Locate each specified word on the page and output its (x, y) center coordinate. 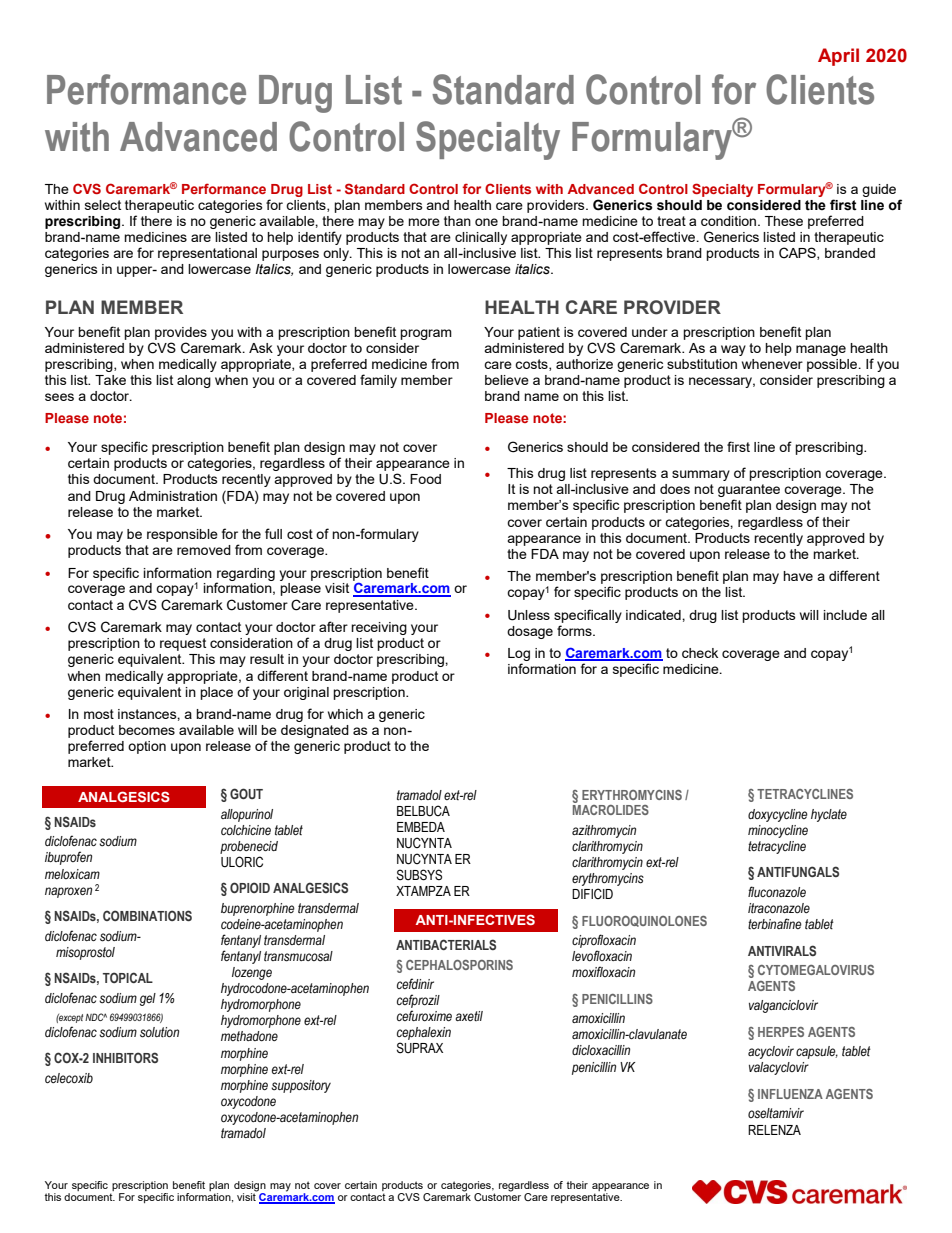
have (798, 576)
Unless (529, 615)
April (838, 57)
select (103, 205)
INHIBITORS (125, 1057)
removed (204, 550)
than (457, 221)
